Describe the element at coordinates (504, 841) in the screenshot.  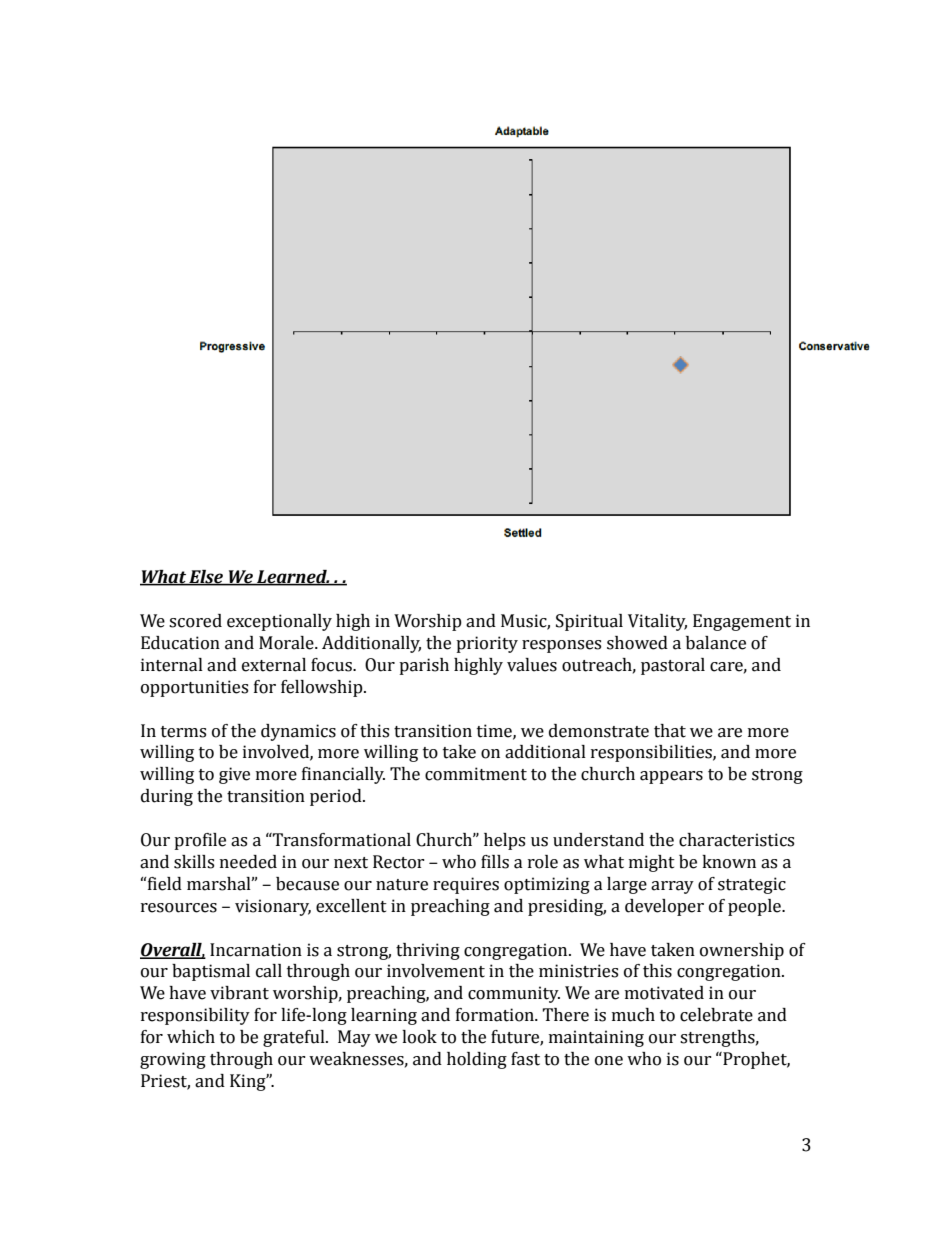
I see `helps` at that location.
